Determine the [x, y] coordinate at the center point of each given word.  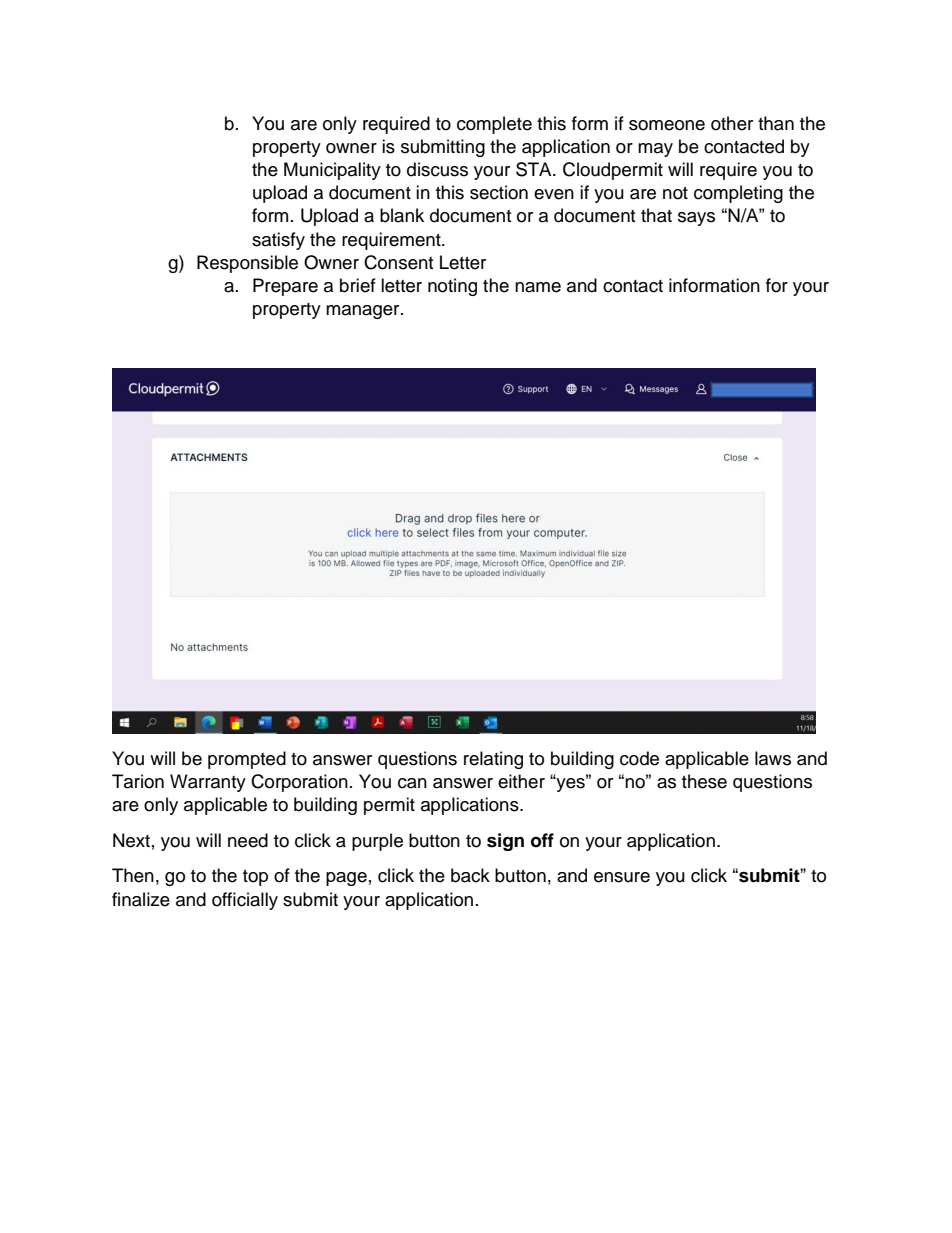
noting [452, 287]
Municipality [332, 171]
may [655, 150]
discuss [437, 169]
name [538, 287]
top [255, 878]
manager [364, 312]
